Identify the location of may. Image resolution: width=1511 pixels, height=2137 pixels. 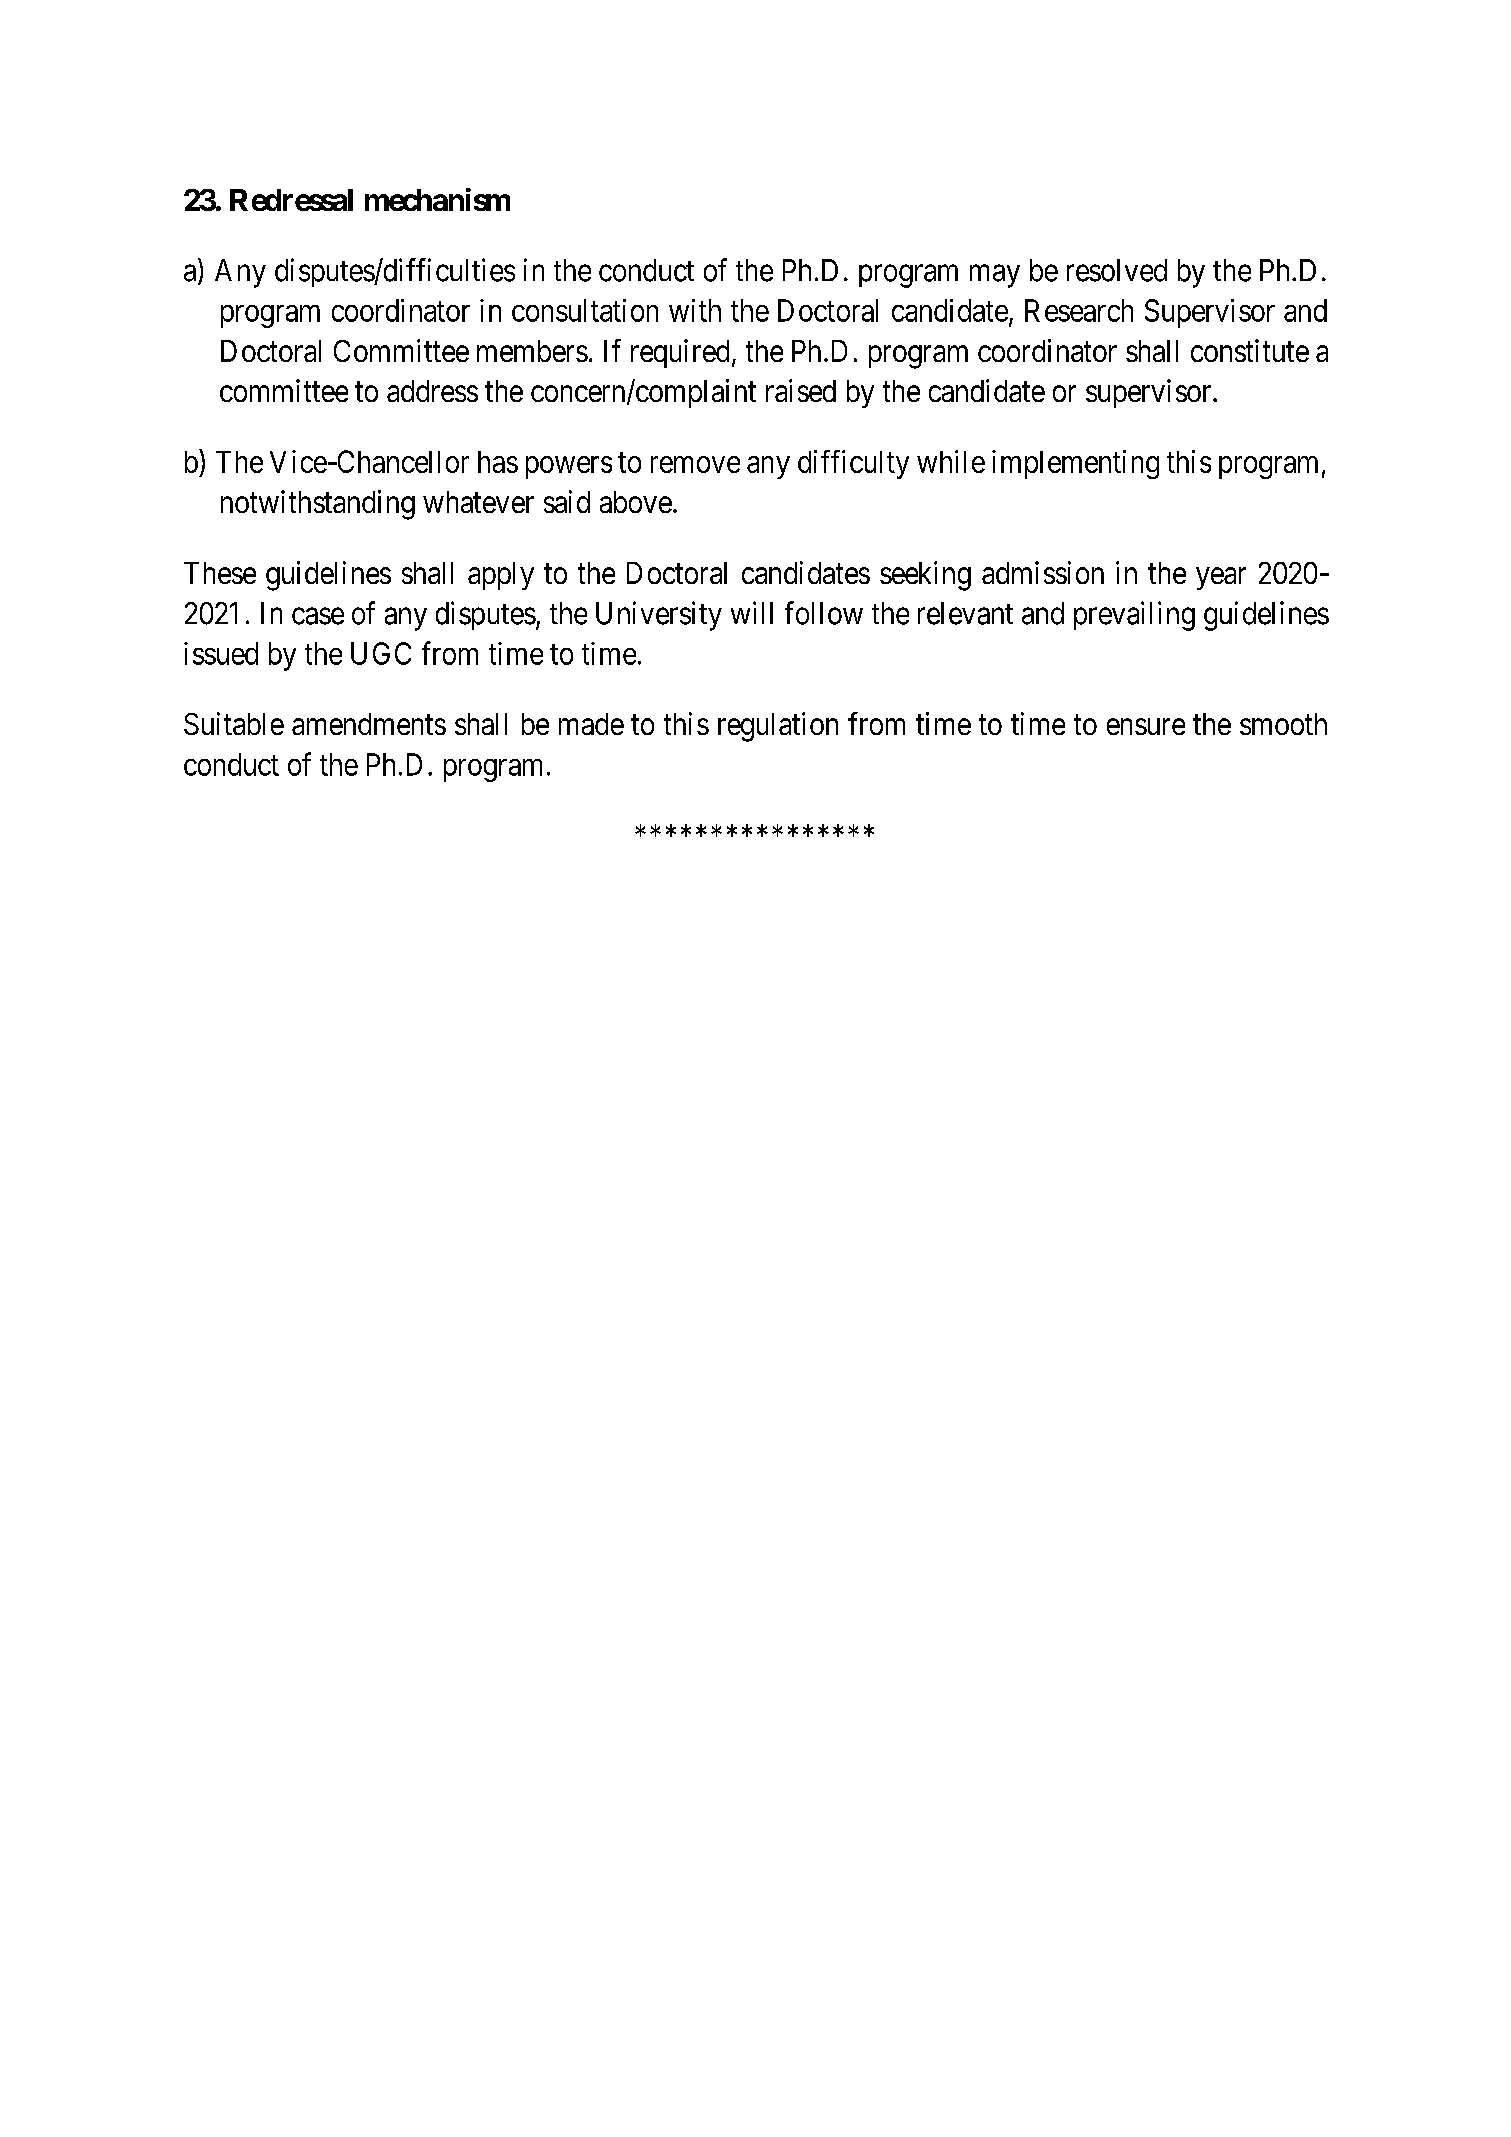
(995, 276).
